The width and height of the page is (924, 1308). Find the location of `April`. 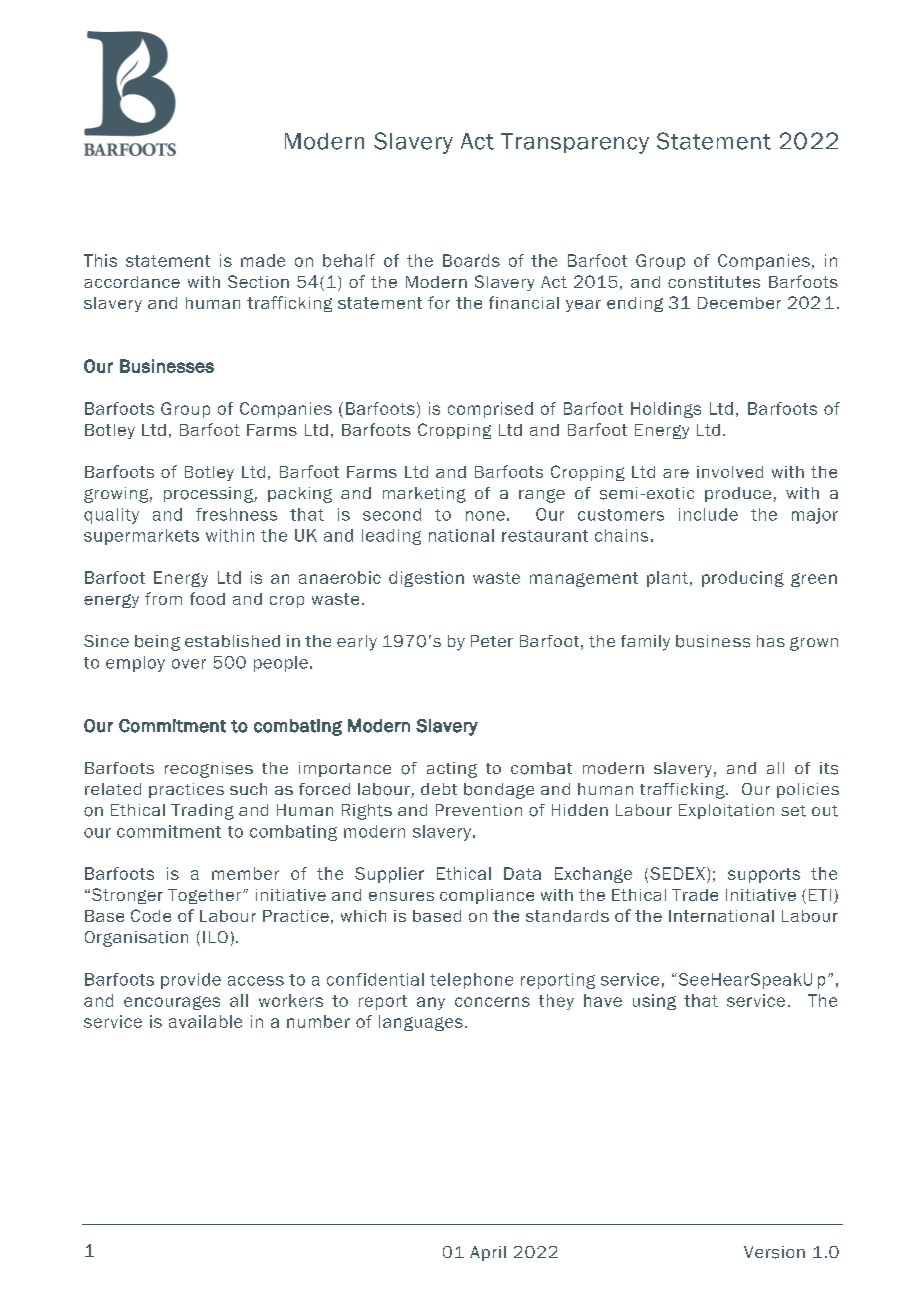

April is located at coordinates (488, 1253).
